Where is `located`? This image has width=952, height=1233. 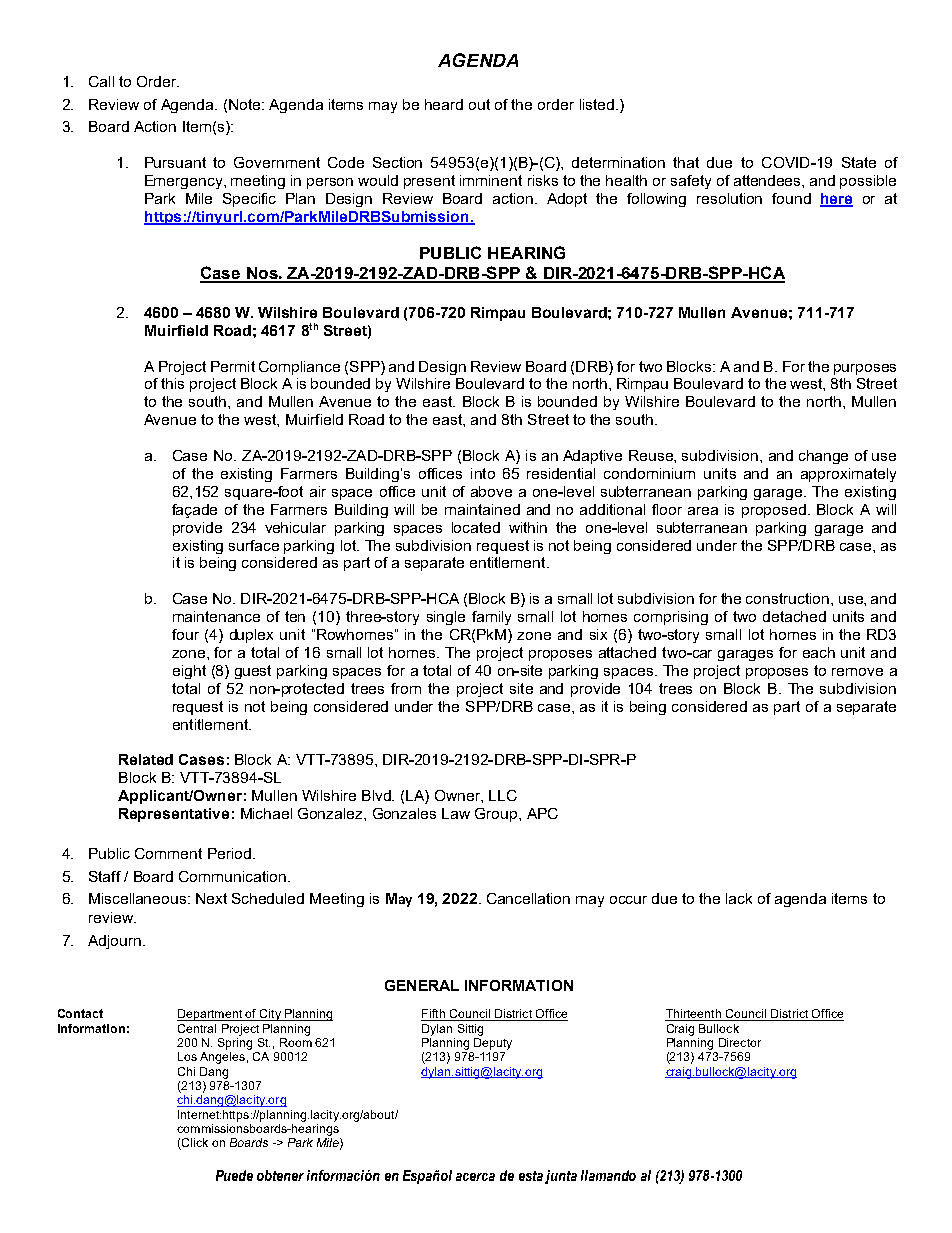 located is located at coordinates (476, 527).
